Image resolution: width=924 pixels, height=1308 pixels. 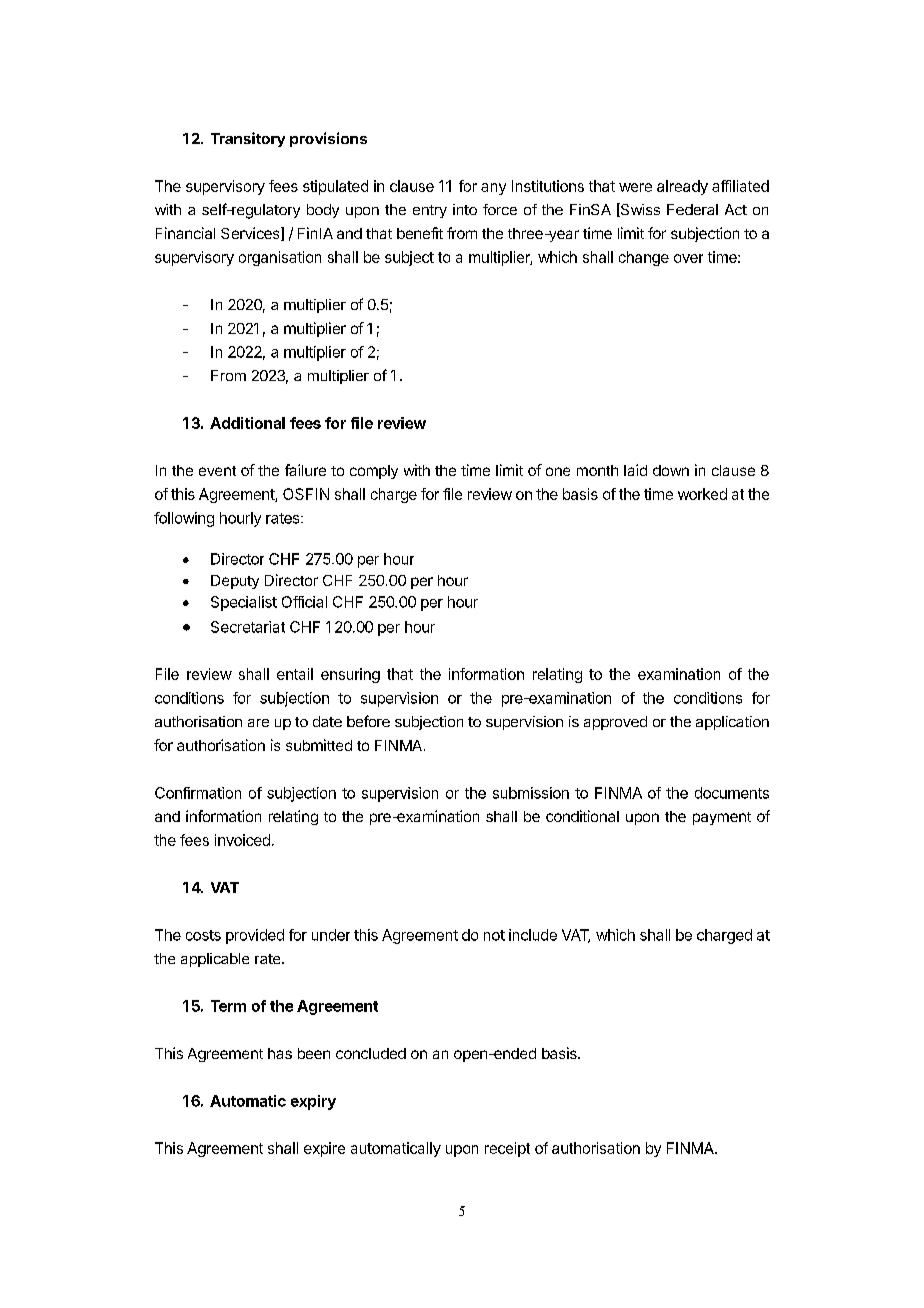 What do you see at coordinates (374, 472) in the page?
I see `comply` at bounding box center [374, 472].
